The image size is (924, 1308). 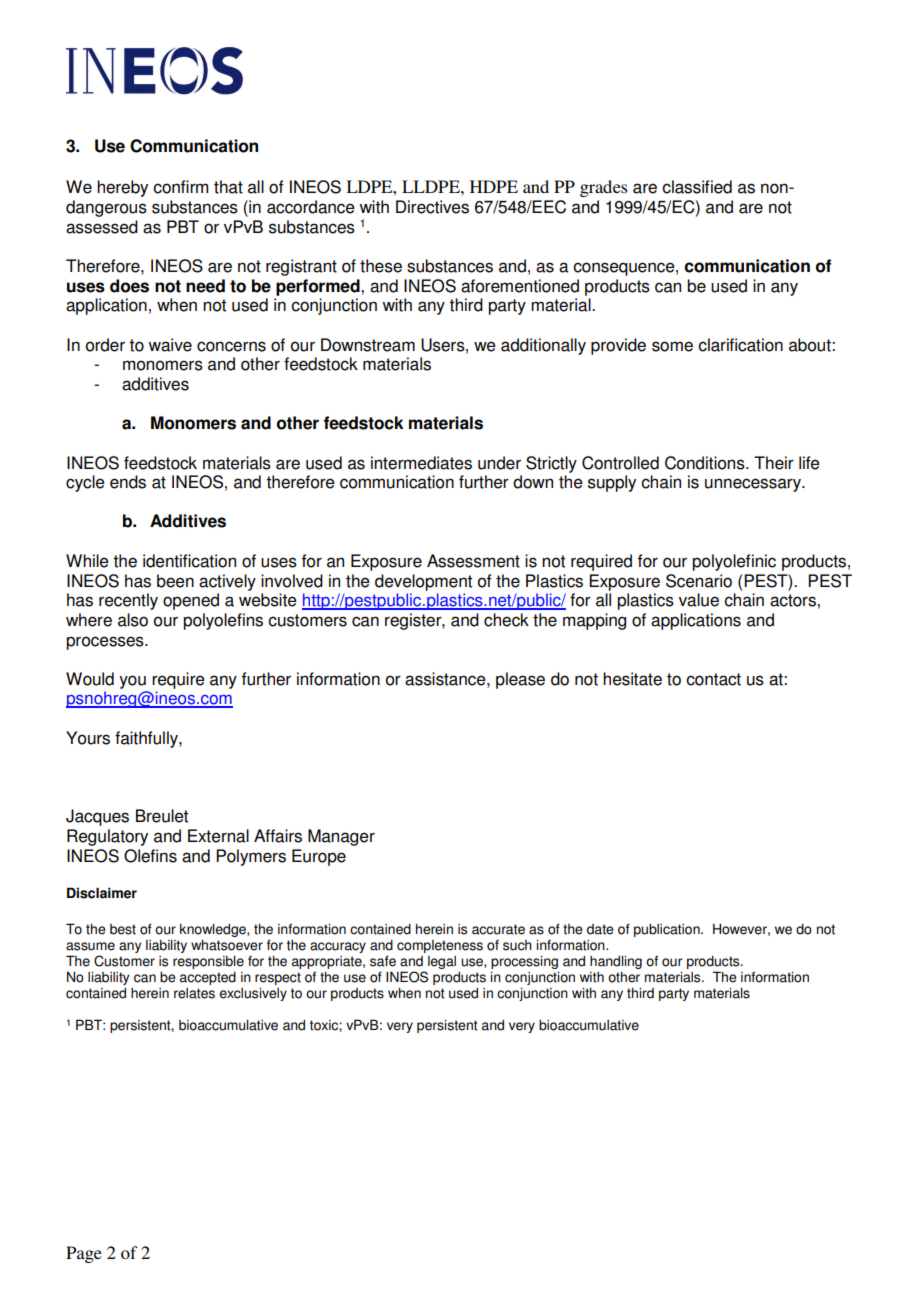 I want to click on contact, so click(x=713, y=679).
